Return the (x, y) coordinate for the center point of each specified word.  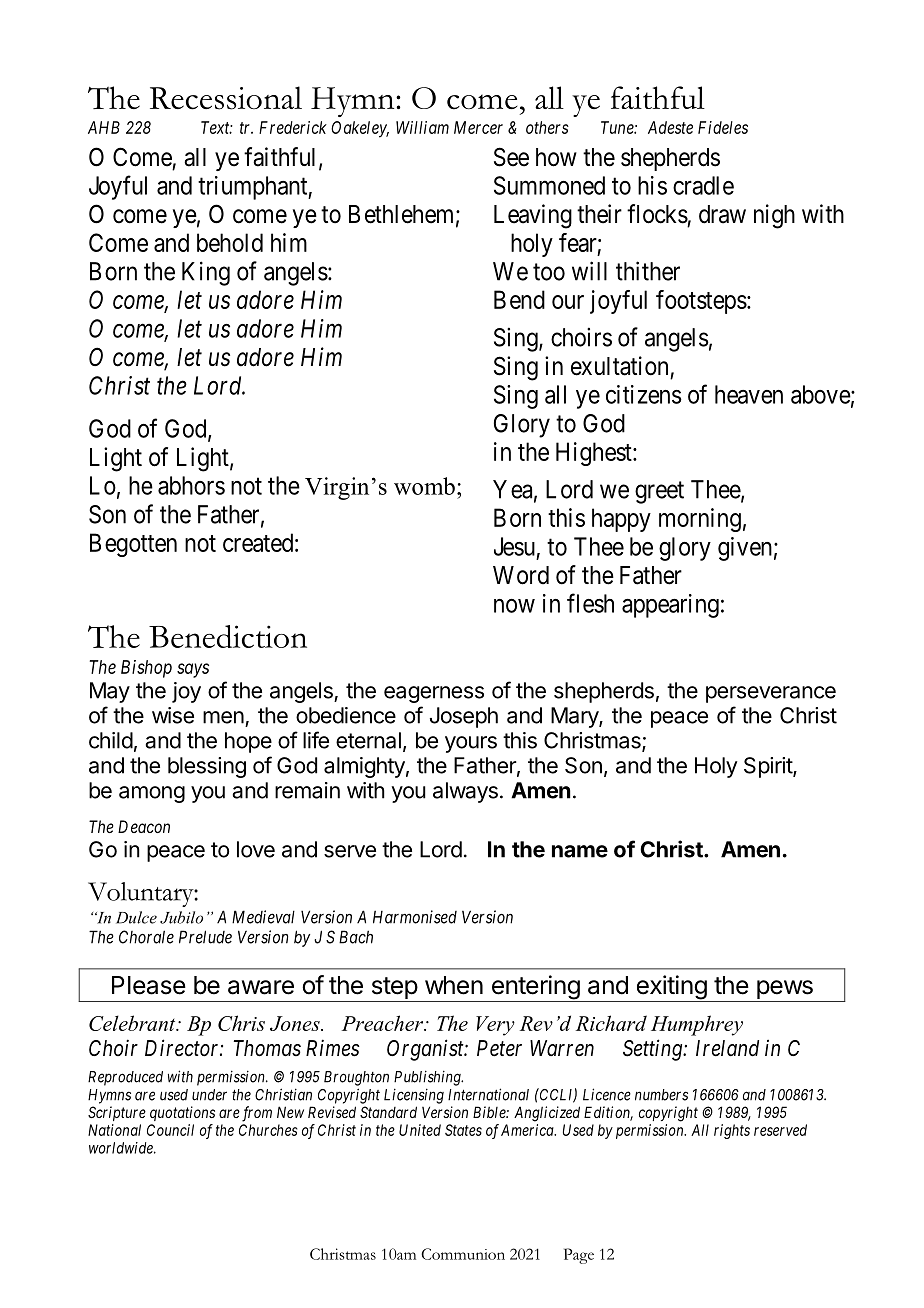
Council (170, 1130)
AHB (104, 127)
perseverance (771, 694)
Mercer (478, 127)
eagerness (434, 694)
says (193, 670)
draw (722, 214)
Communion (463, 1254)
